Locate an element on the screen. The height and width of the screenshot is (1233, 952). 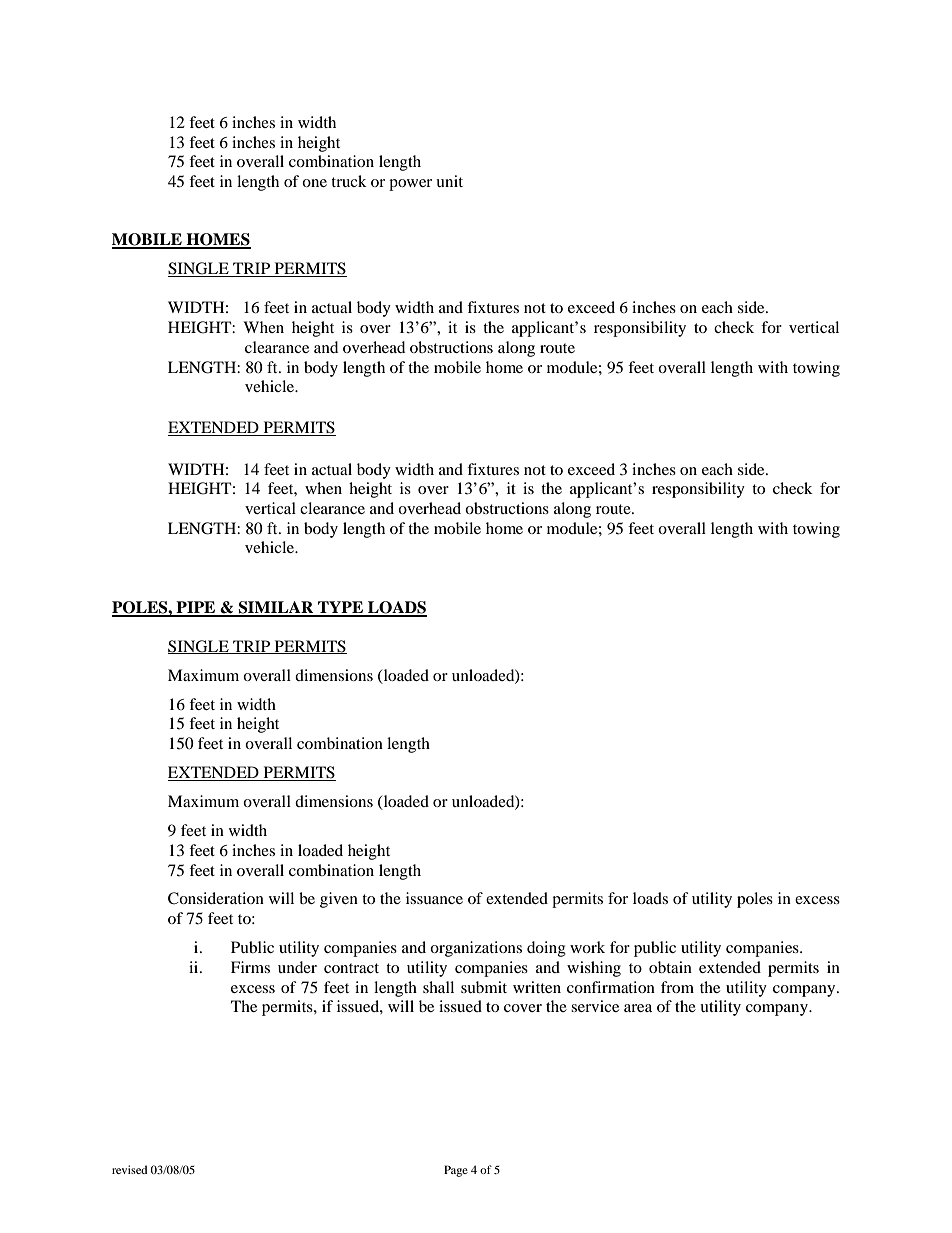
revised is located at coordinates (129, 1169).
